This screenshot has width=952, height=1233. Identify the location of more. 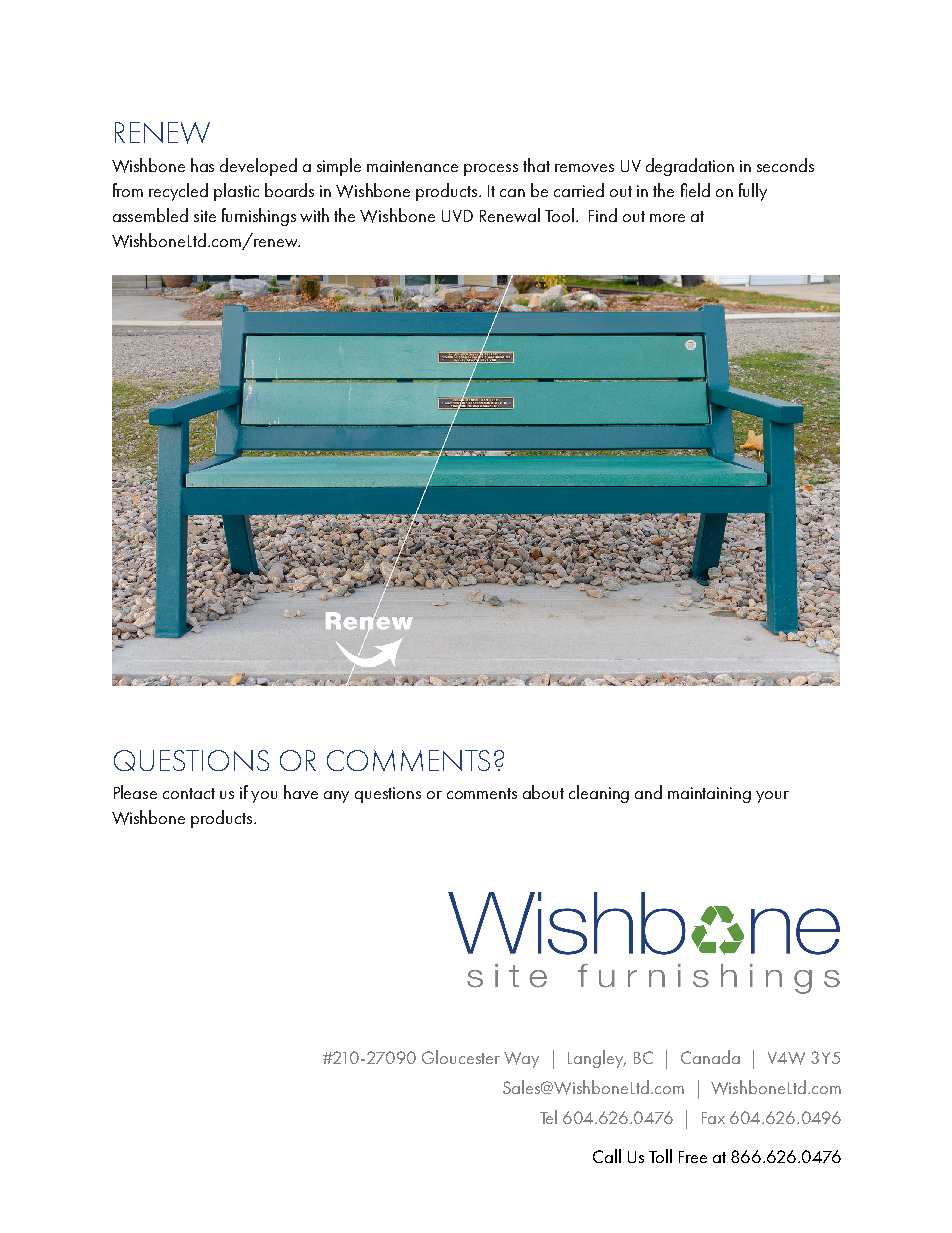
(667, 218).
